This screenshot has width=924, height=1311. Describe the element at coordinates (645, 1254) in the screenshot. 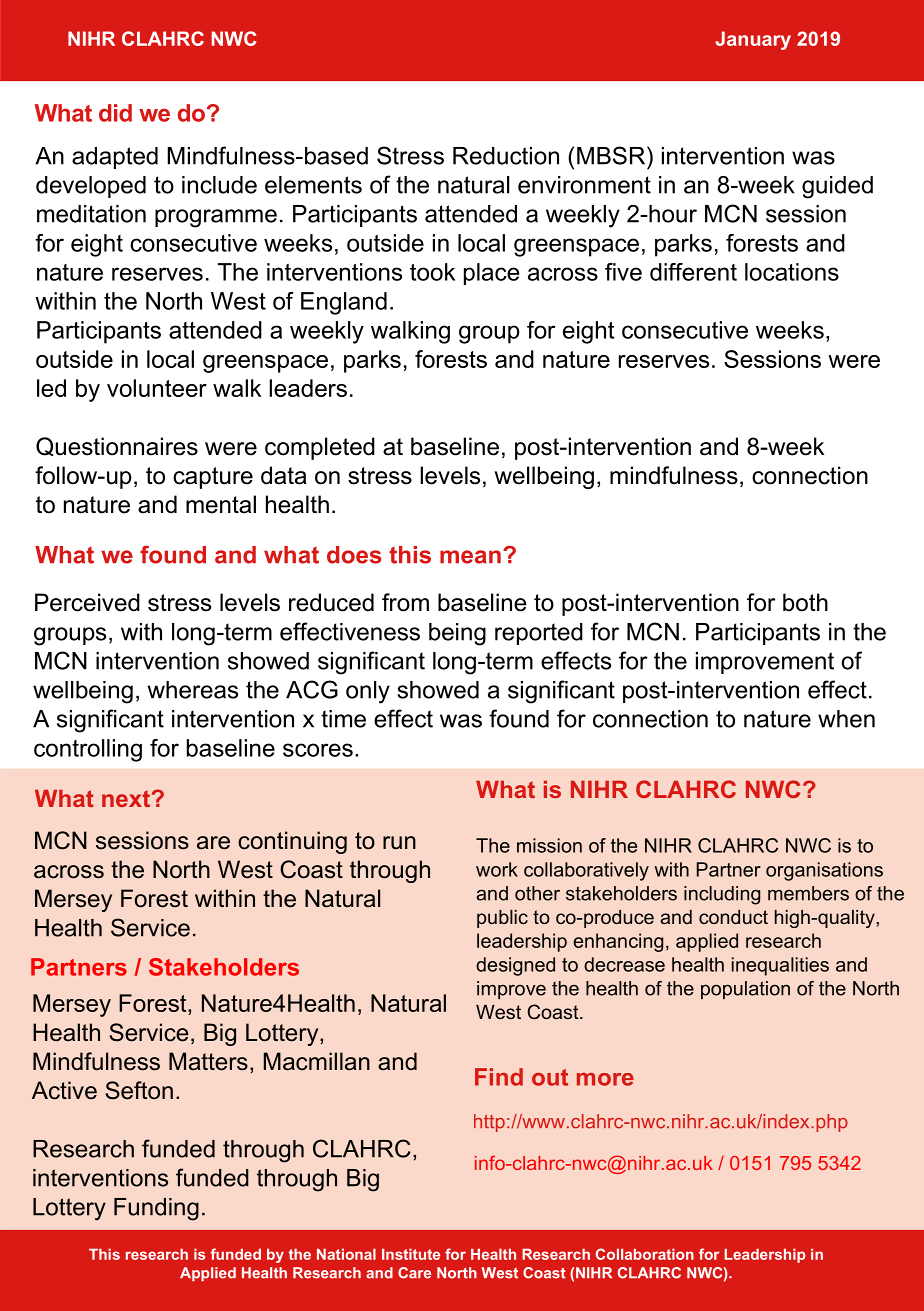

I see `Collaboration` at that location.
